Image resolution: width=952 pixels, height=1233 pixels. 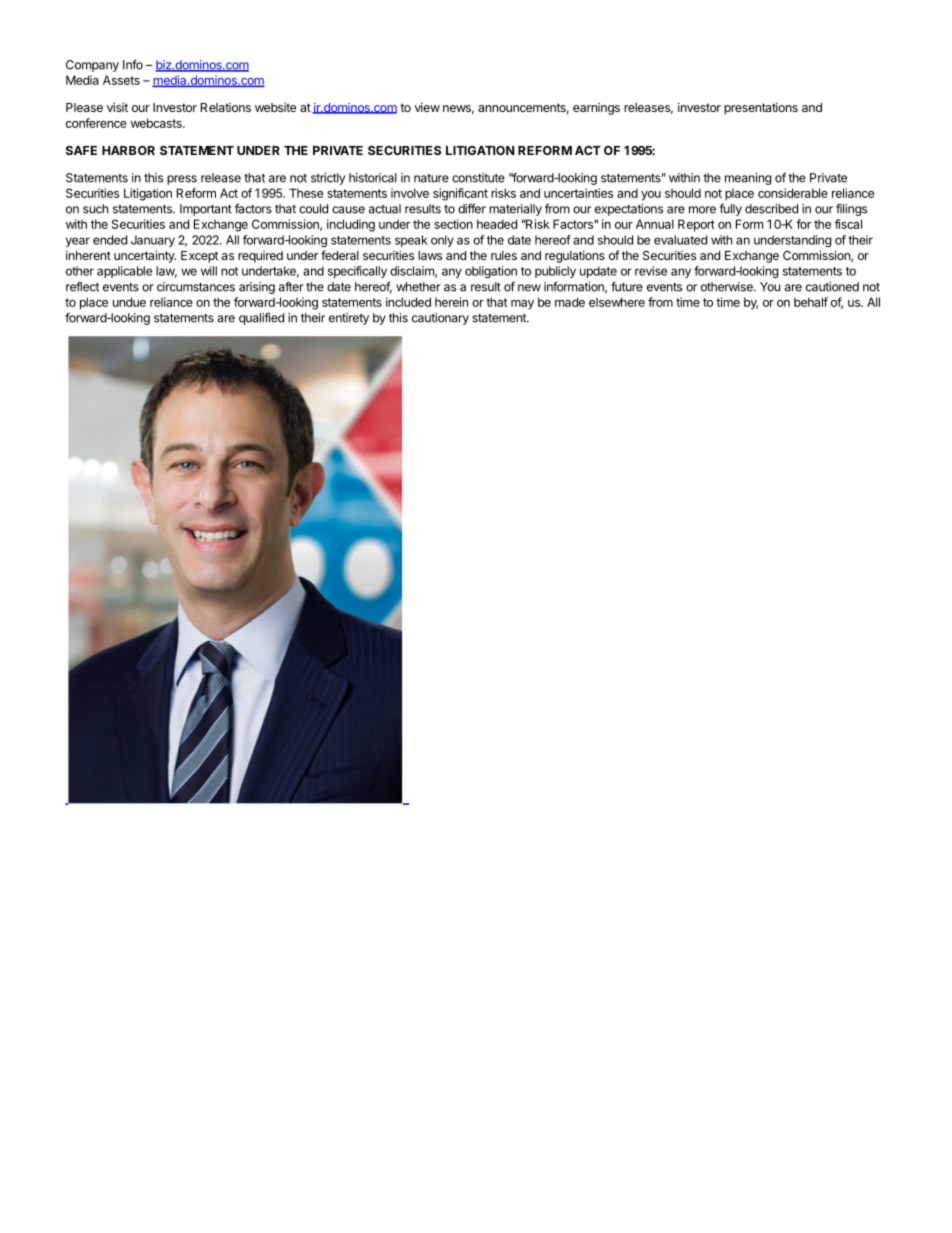 What do you see at coordinates (793, 193) in the screenshot?
I see `considerable` at bounding box center [793, 193].
